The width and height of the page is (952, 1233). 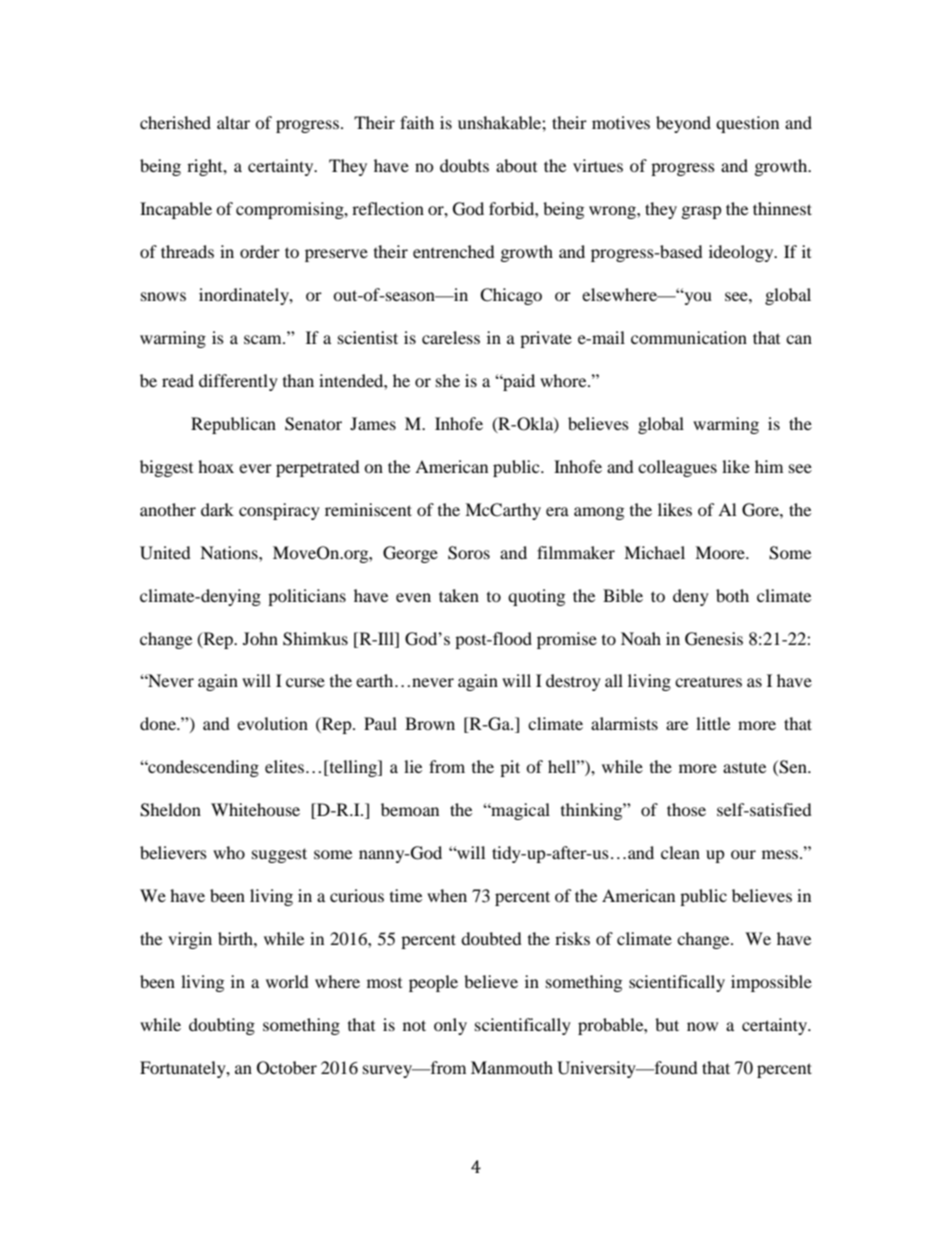 What do you see at coordinates (230, 552) in the page?
I see `Nations` at bounding box center [230, 552].
